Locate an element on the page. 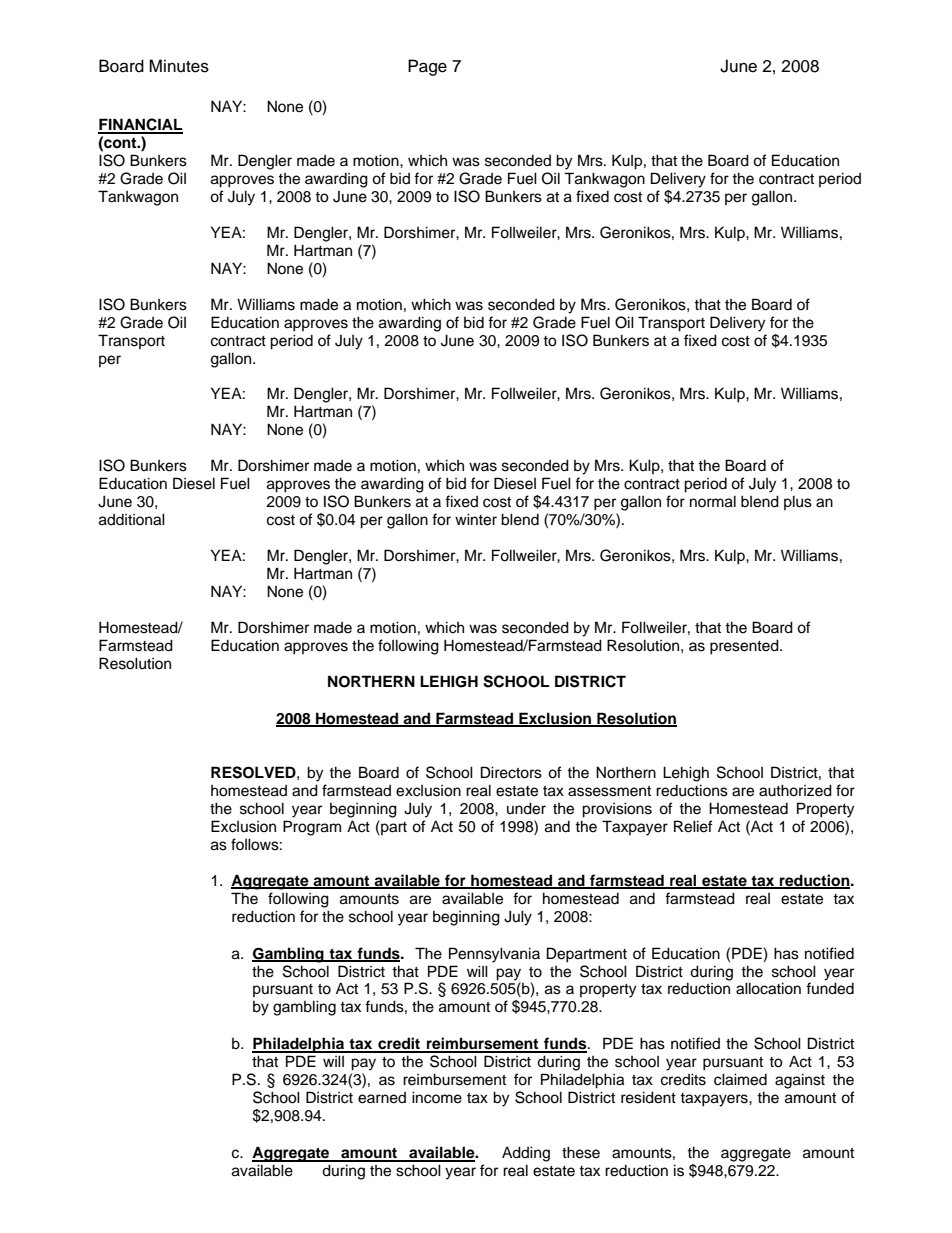  Minutes is located at coordinates (179, 66).
